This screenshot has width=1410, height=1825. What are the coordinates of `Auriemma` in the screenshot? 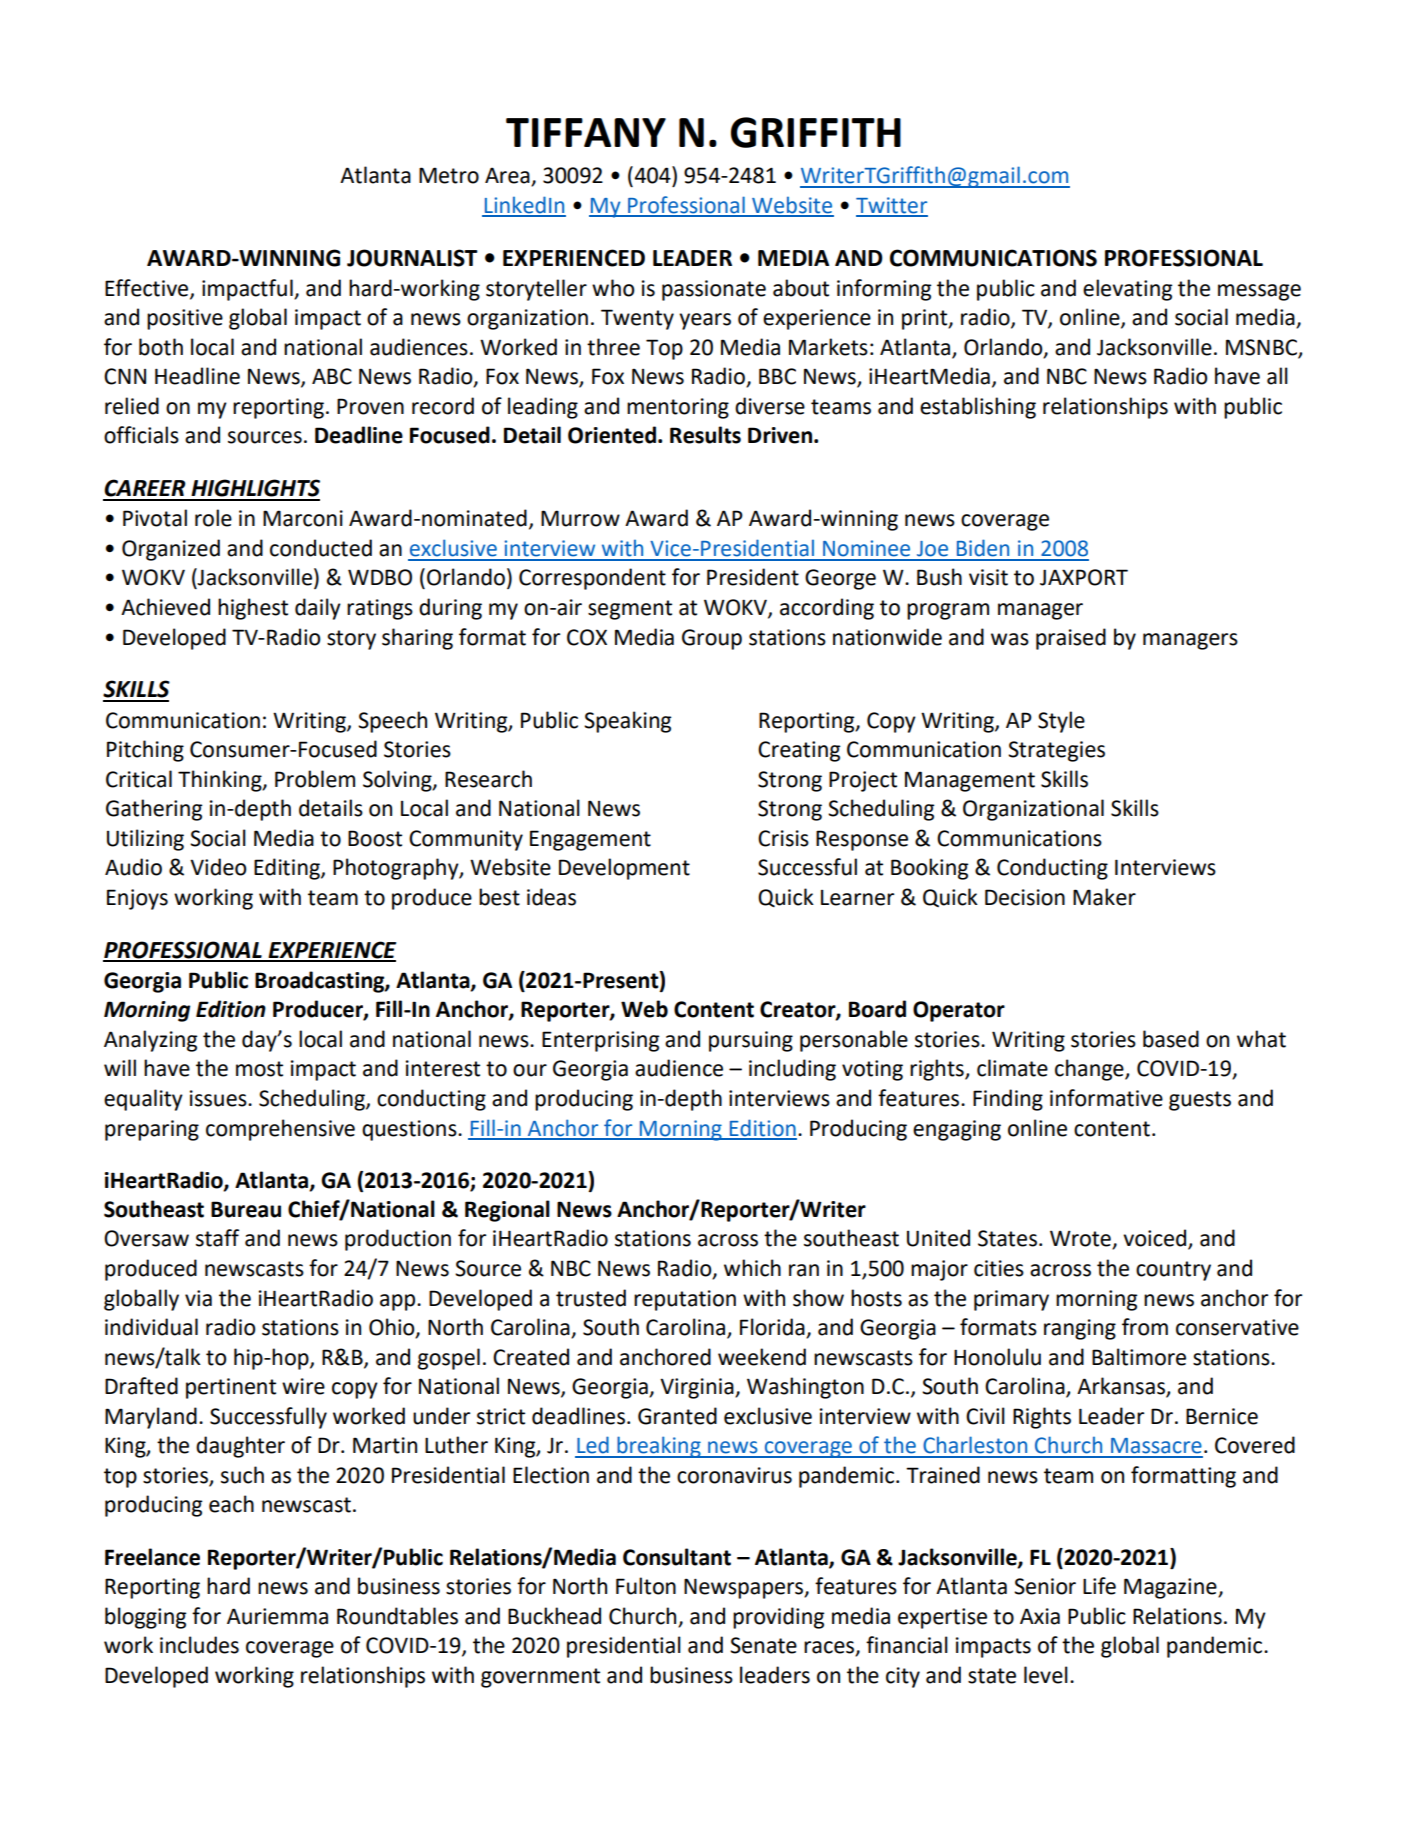 It's located at (277, 1616).
